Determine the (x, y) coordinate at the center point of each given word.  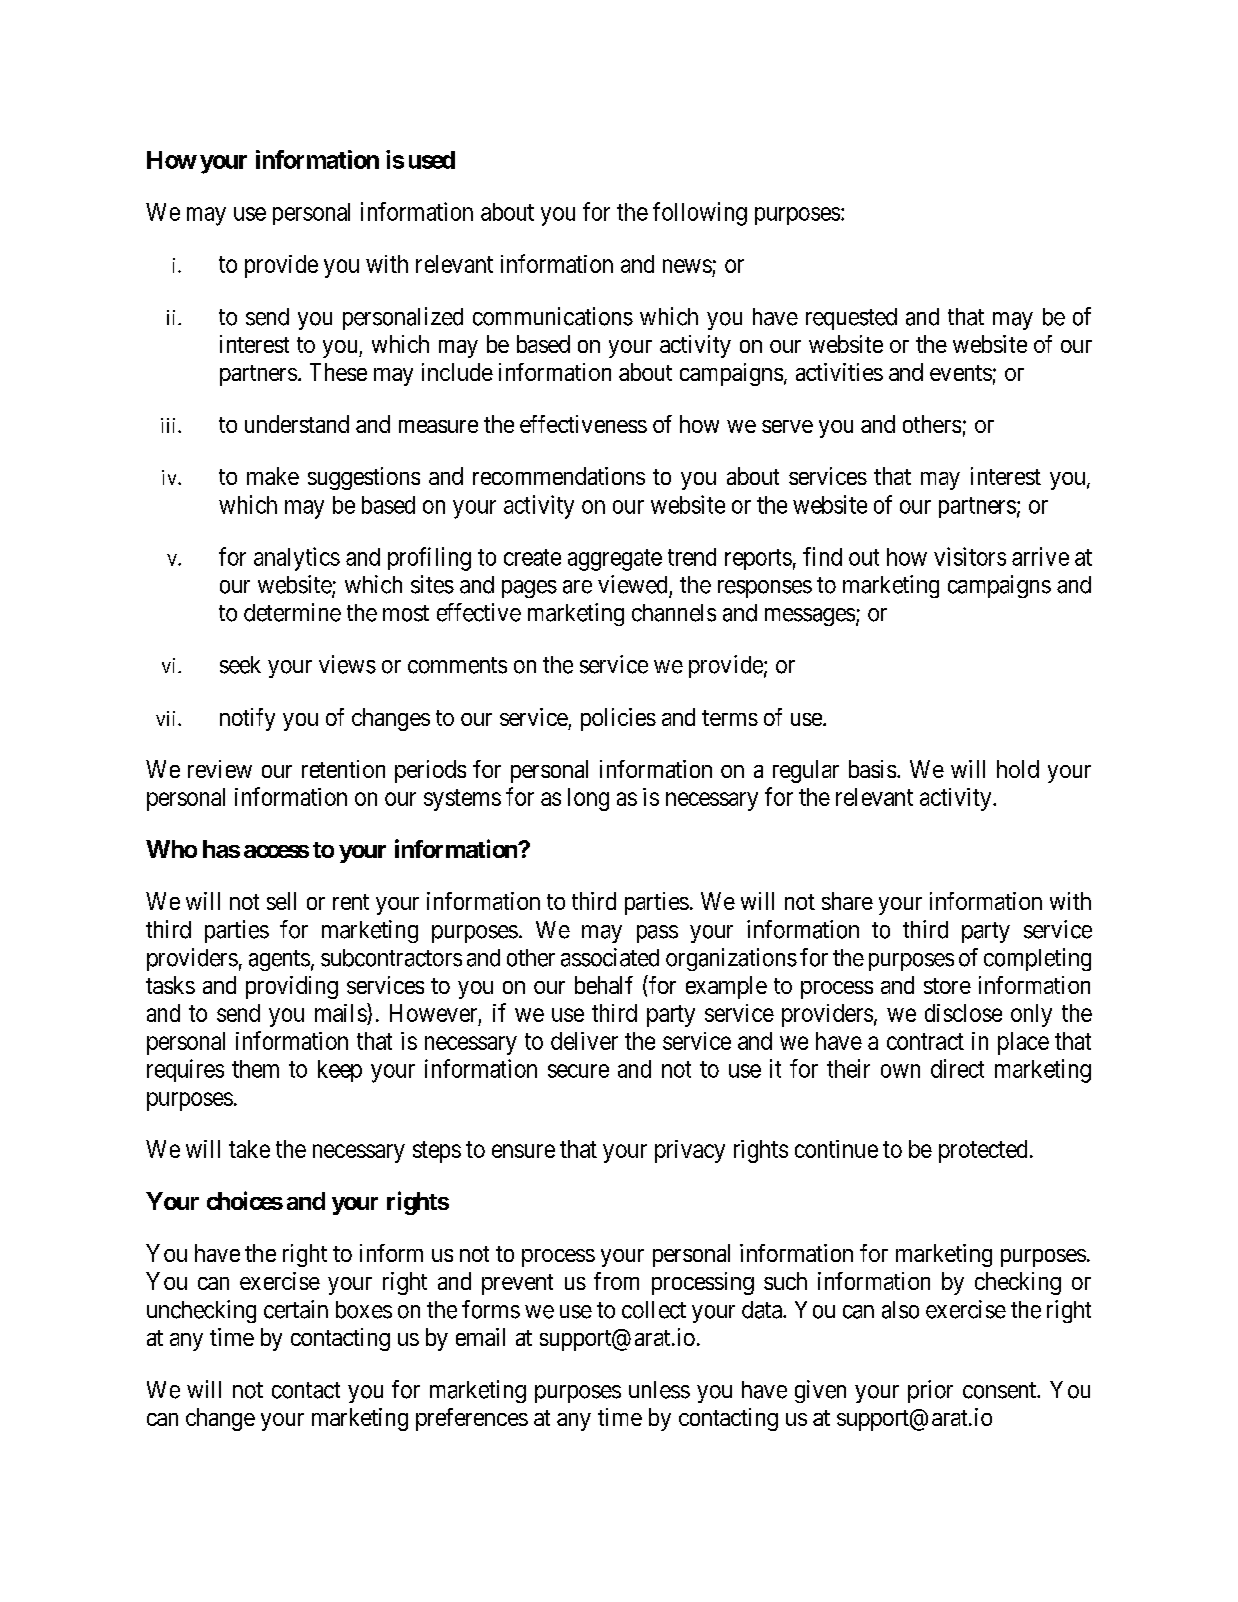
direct (957, 1068)
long (588, 799)
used (432, 160)
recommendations (559, 476)
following (700, 214)
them (255, 1069)
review (220, 769)
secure (578, 1071)
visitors (970, 556)
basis (872, 769)
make (273, 476)
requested (851, 319)
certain (296, 1309)
